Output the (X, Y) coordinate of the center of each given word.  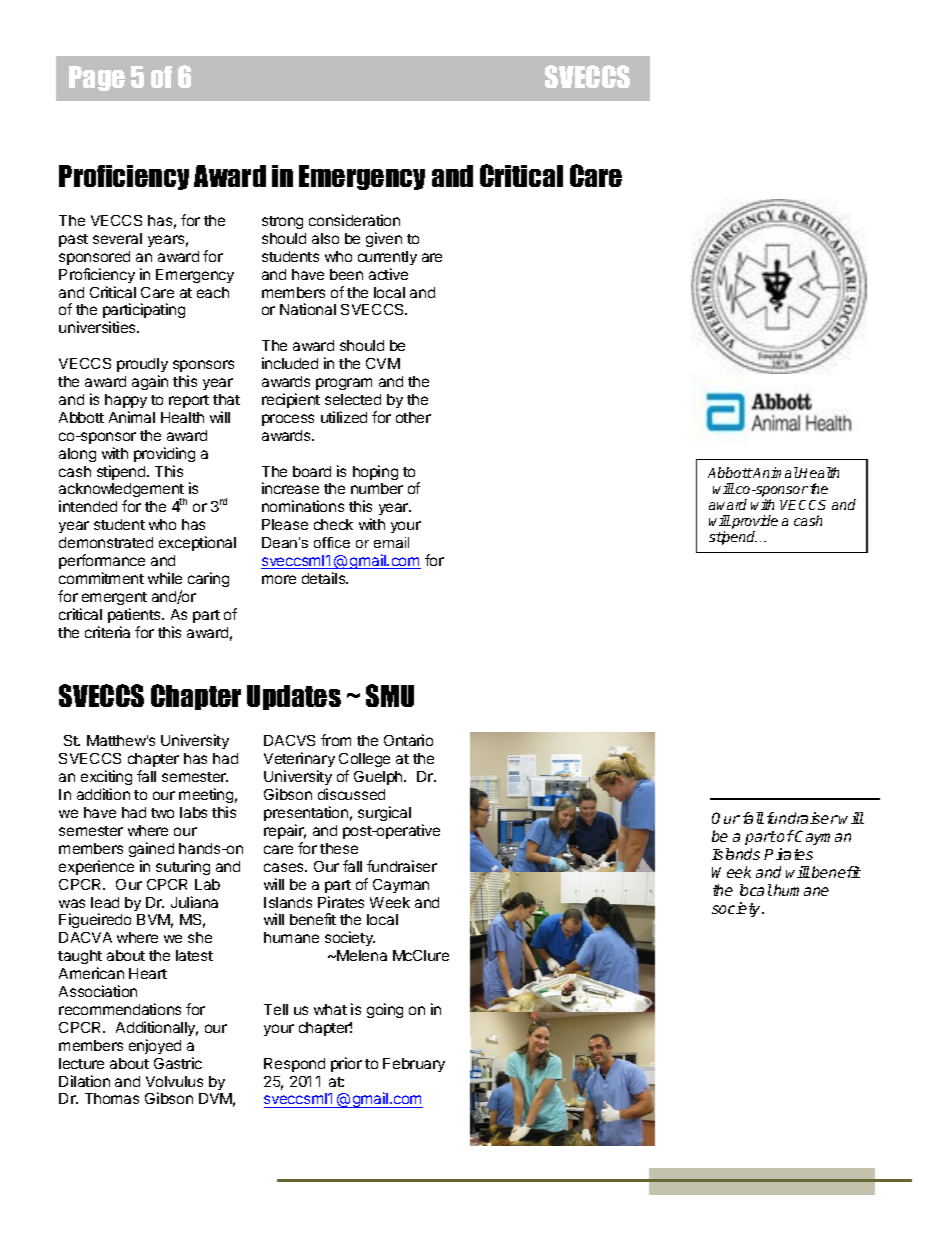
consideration (354, 220)
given (384, 239)
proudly (142, 367)
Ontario (408, 740)
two (162, 813)
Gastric (178, 1063)
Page (97, 78)
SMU (390, 695)
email (391, 542)
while (165, 578)
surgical (384, 813)
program (344, 384)
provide (754, 523)
